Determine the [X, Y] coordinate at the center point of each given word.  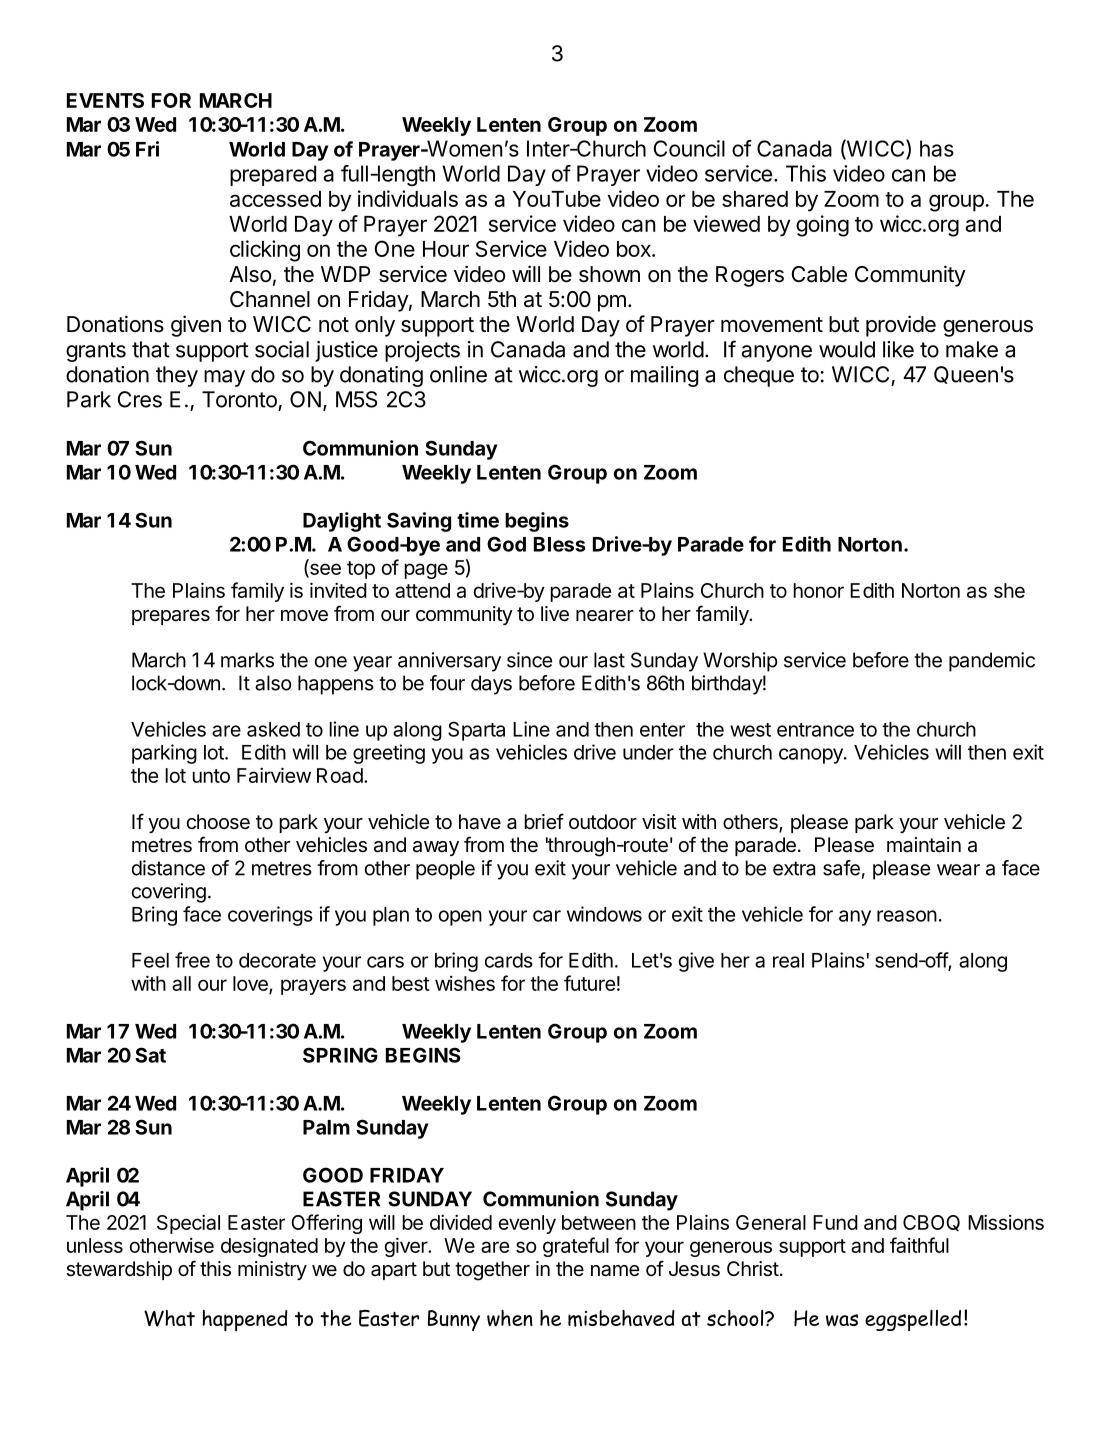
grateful [576, 1247]
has [937, 148]
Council [689, 148]
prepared [273, 175]
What [169, 1318]
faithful [919, 1245]
